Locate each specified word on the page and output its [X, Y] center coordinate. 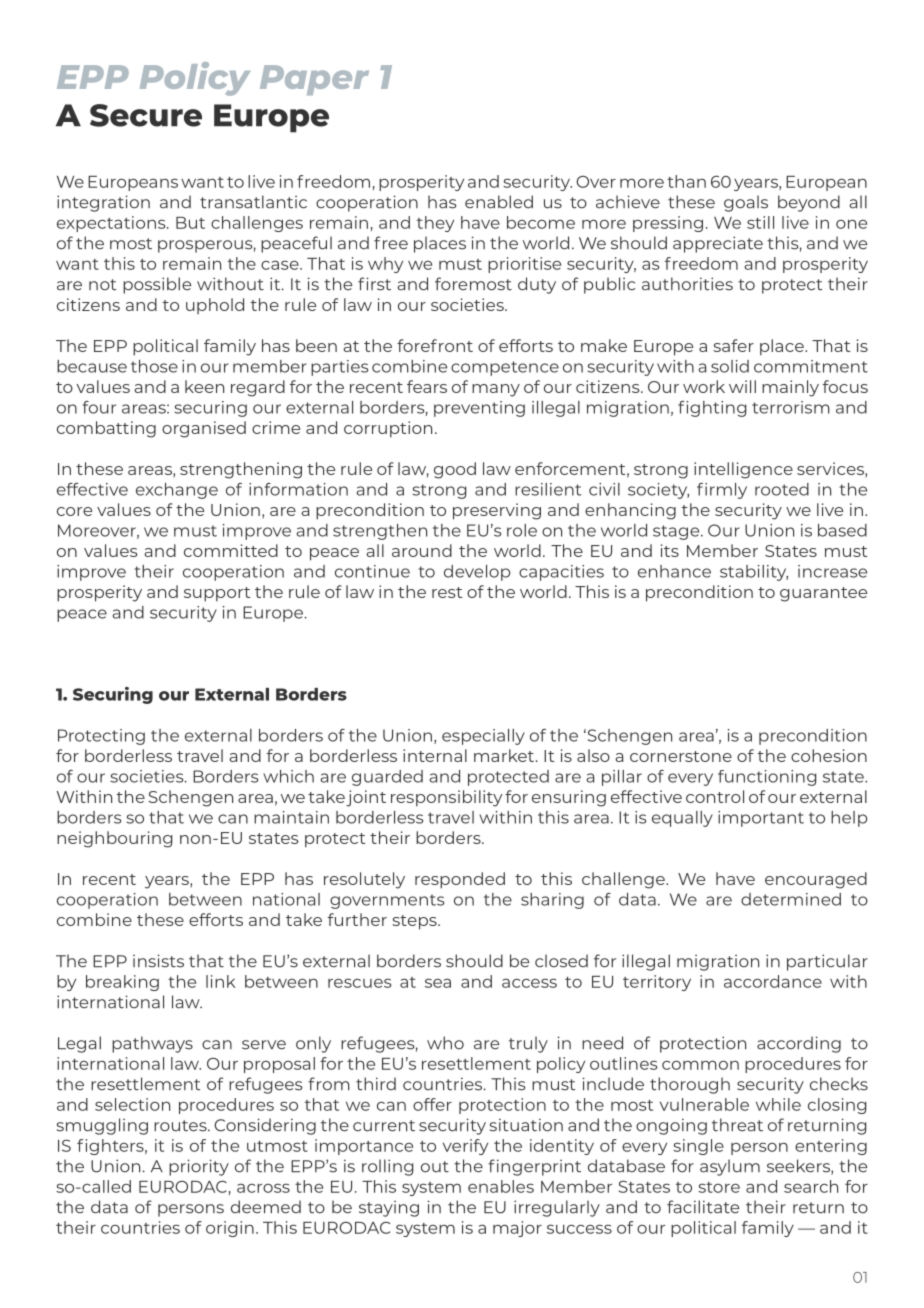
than [686, 181]
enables [501, 1186]
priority [199, 1167]
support [217, 594]
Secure [146, 115]
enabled [499, 202]
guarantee [823, 594]
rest [447, 592]
